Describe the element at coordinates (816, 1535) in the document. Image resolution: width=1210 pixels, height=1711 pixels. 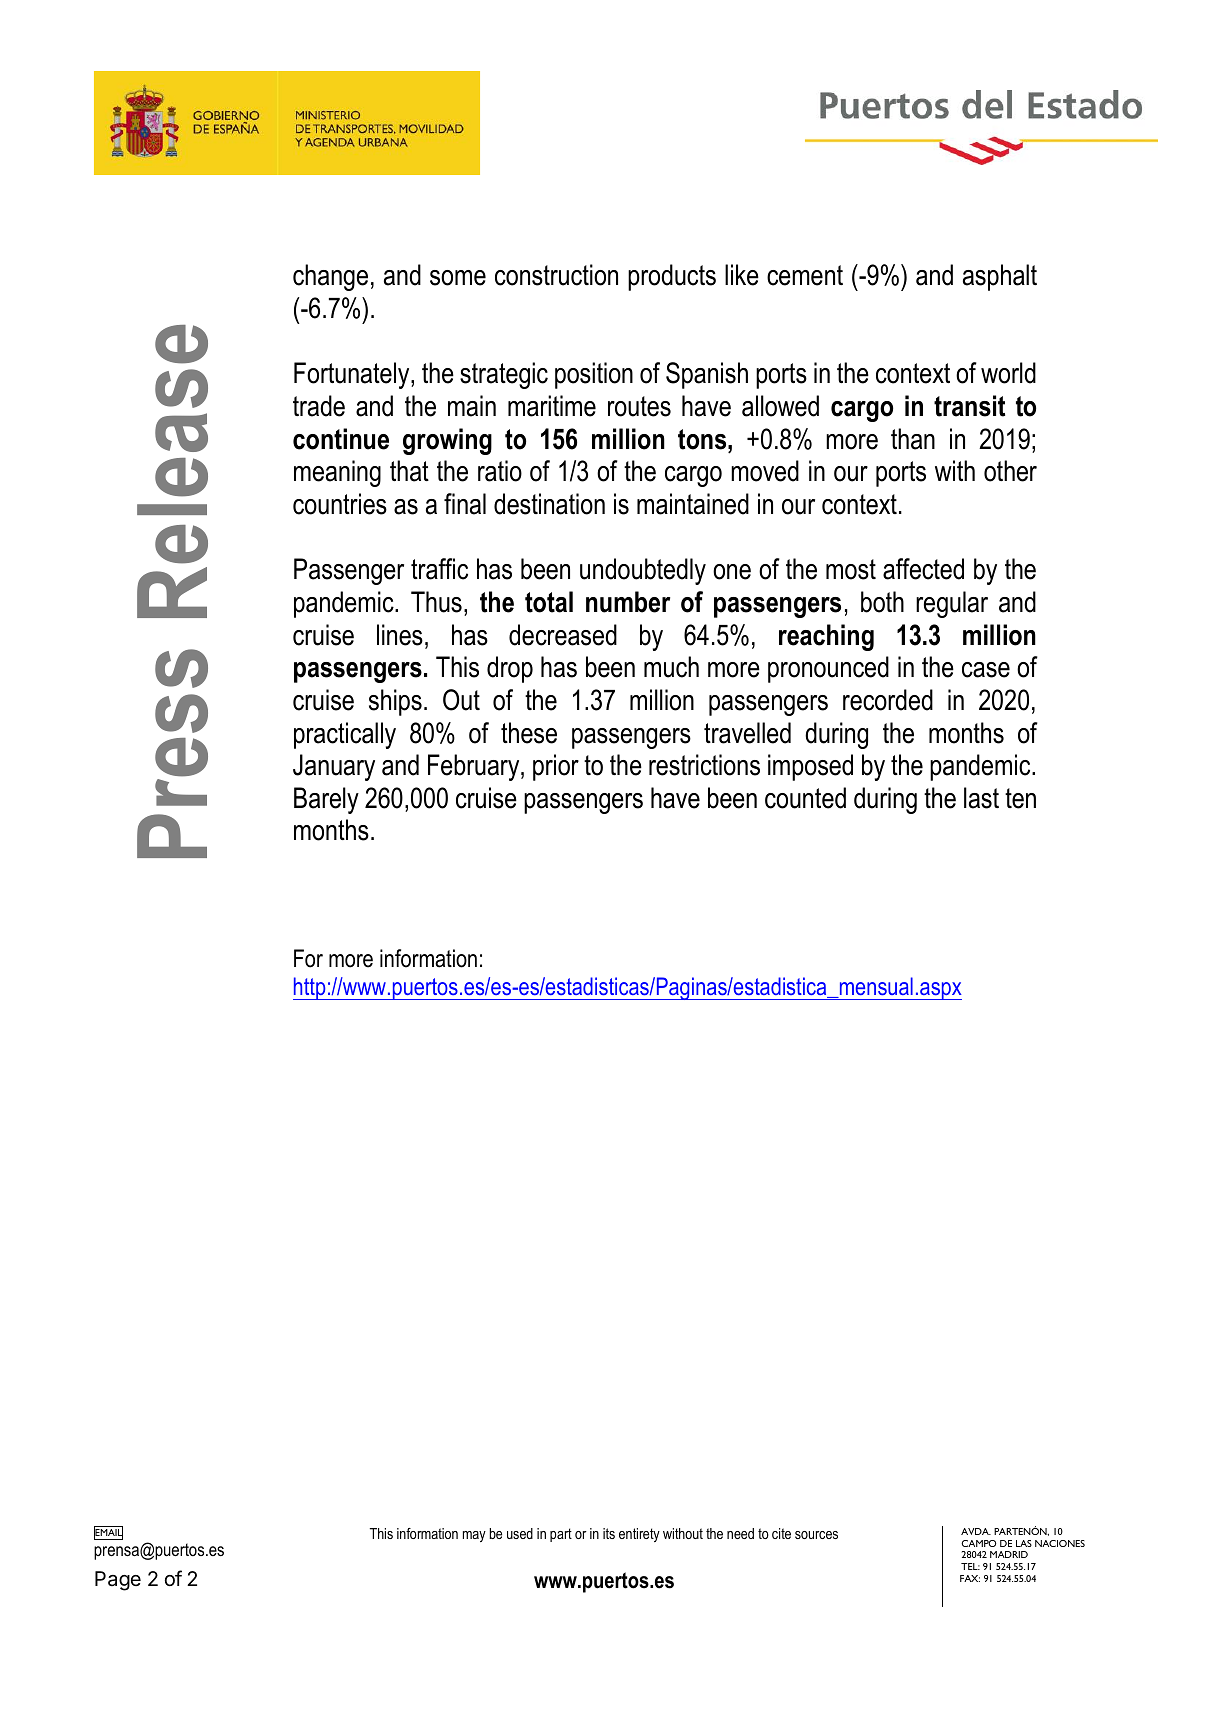
I see `sources` at that location.
